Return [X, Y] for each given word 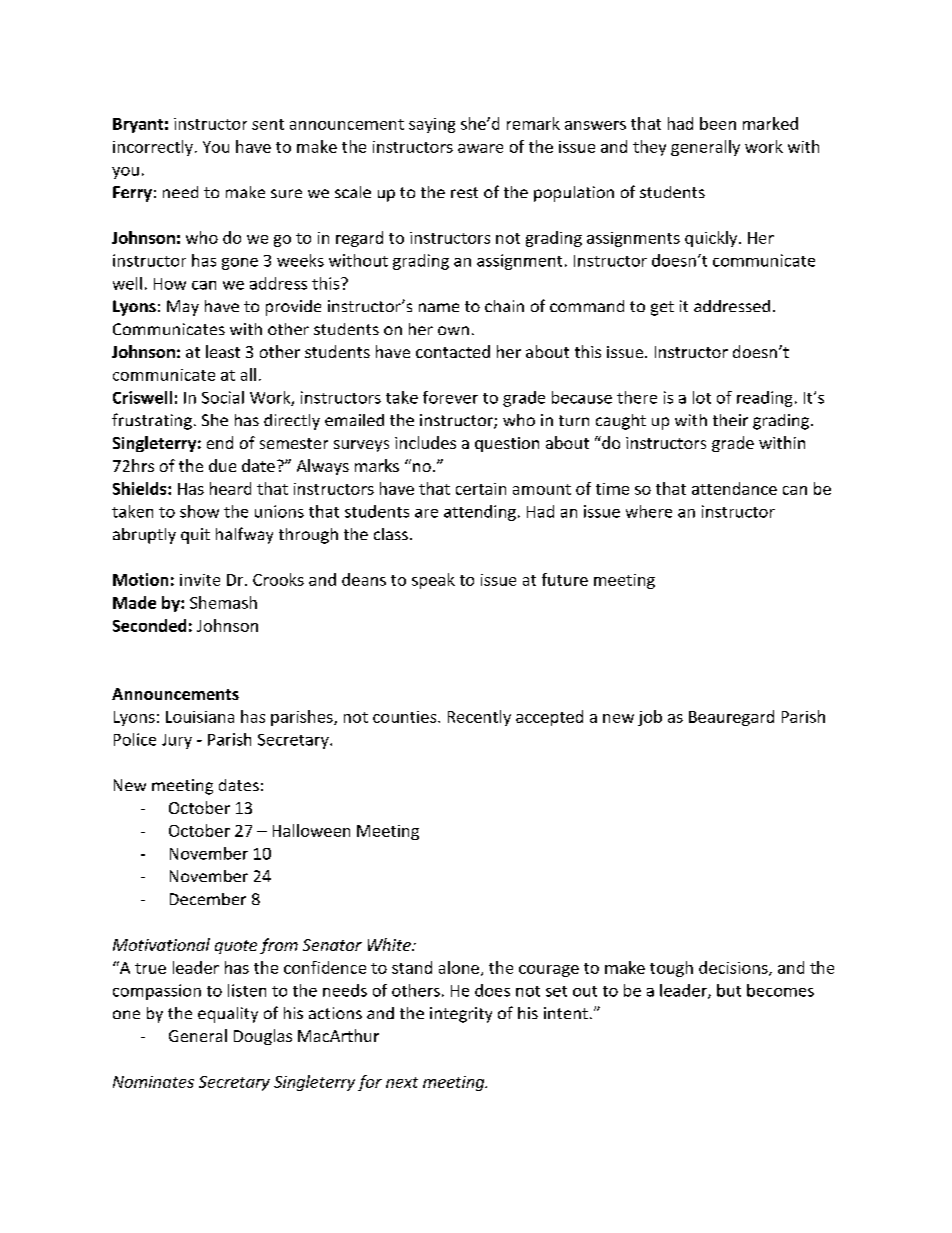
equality [228, 1015]
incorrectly [153, 148]
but [729, 990]
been [718, 123]
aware [480, 148]
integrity [461, 1015]
